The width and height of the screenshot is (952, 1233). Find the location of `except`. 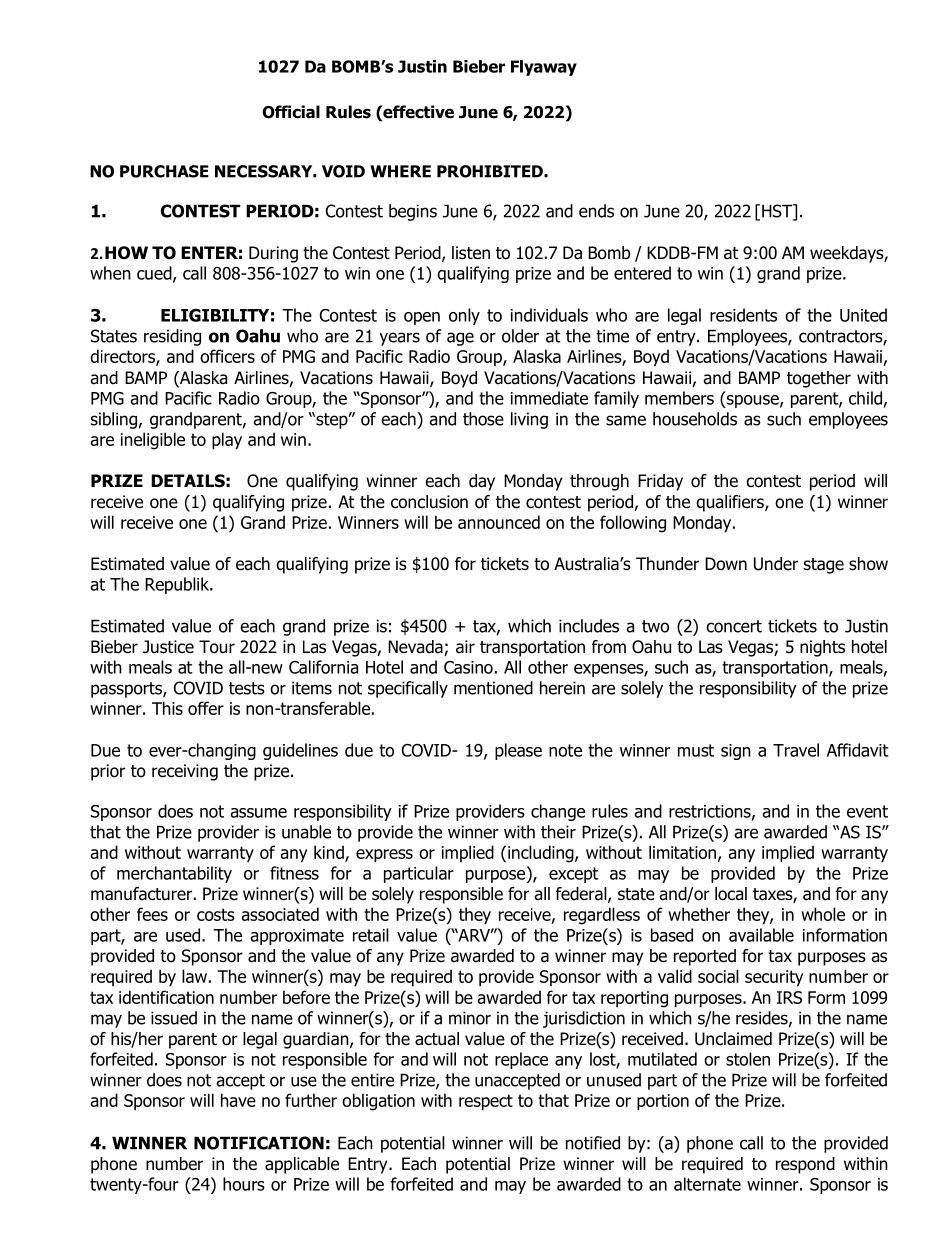

except is located at coordinates (574, 875).
